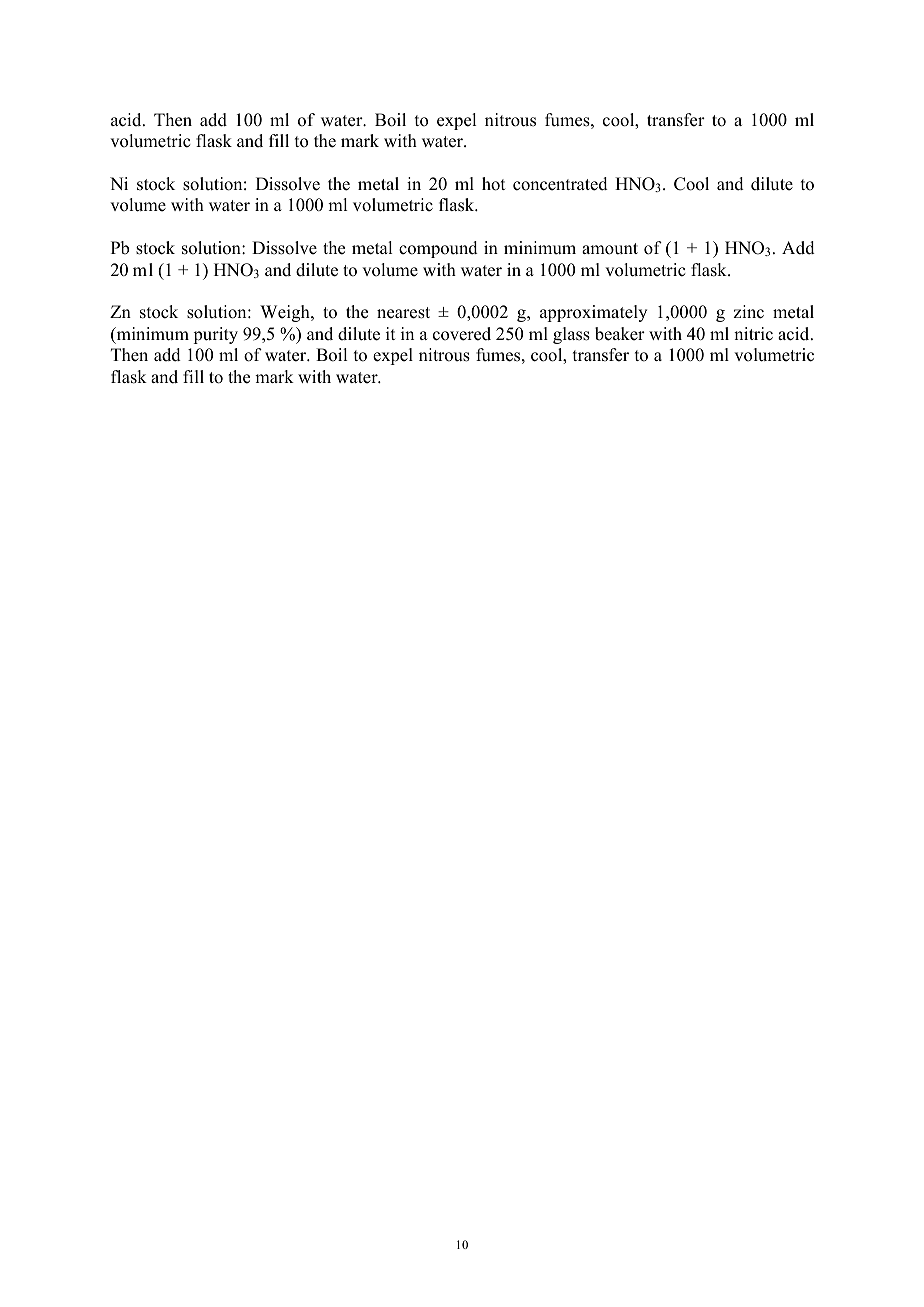 The image size is (924, 1307). Describe the element at coordinates (462, 334) in the screenshot. I see `covered` at that location.
